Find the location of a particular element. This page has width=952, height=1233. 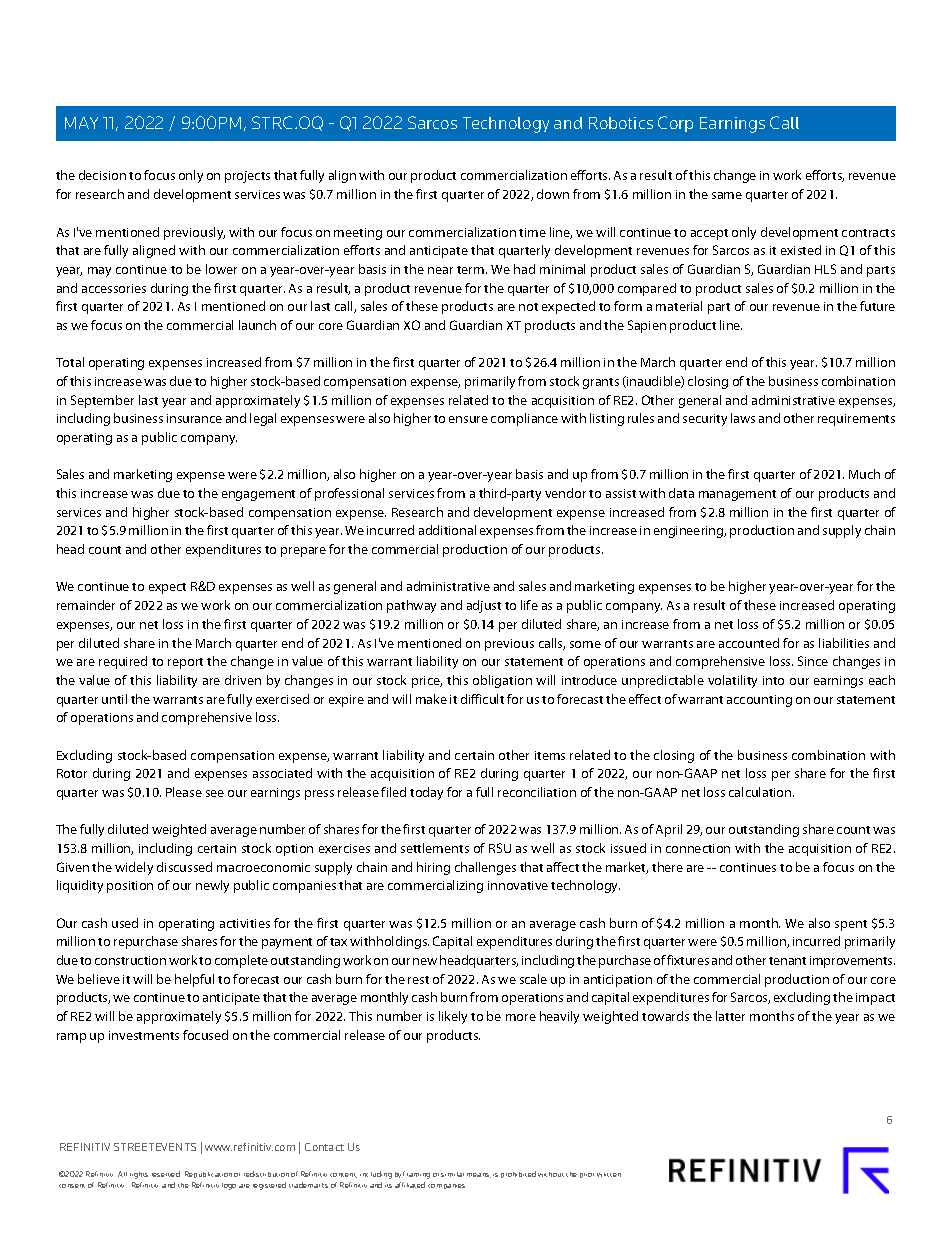

spent is located at coordinates (851, 925).
